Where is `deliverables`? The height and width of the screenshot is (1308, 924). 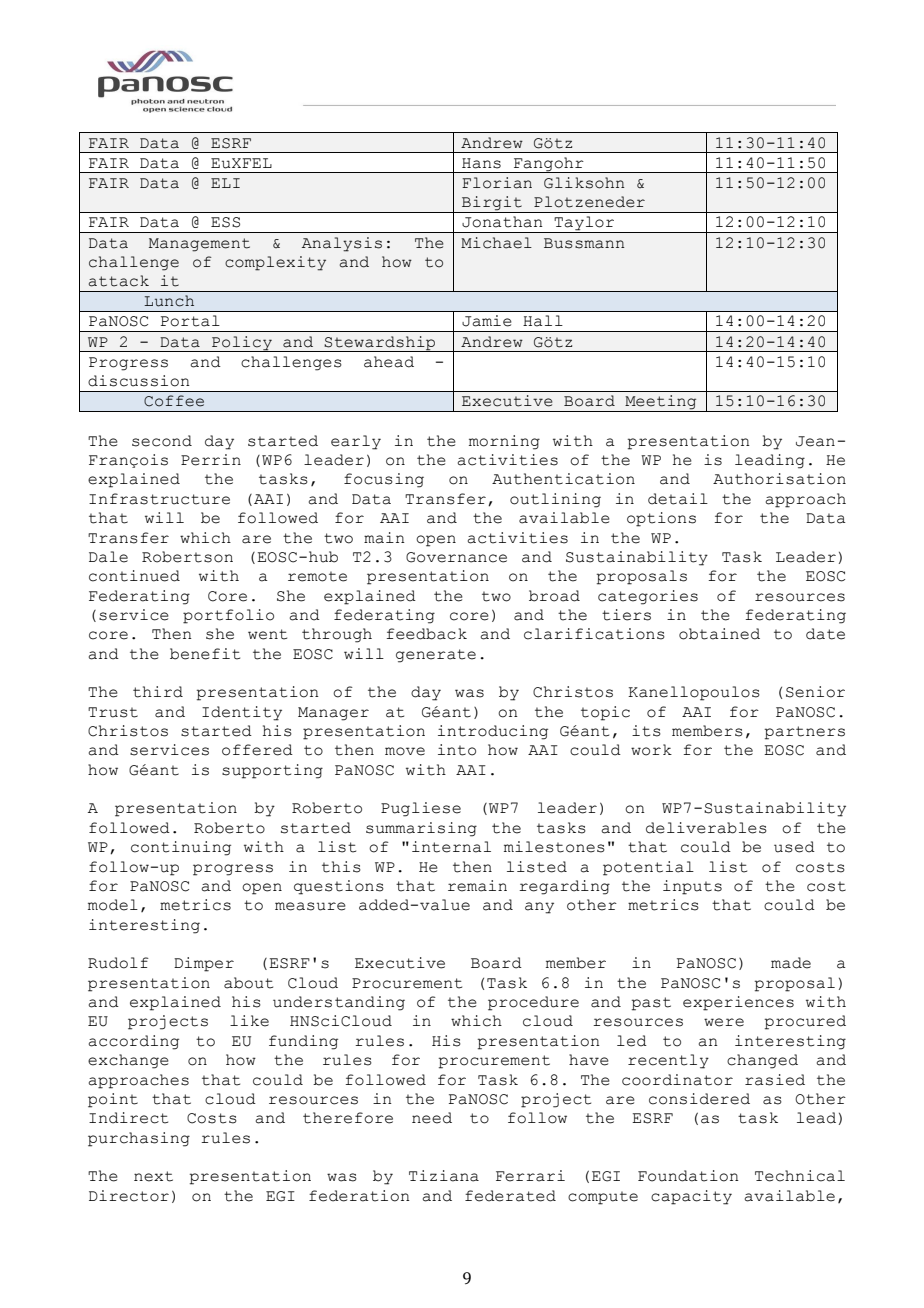
deliverables is located at coordinates (706, 828).
